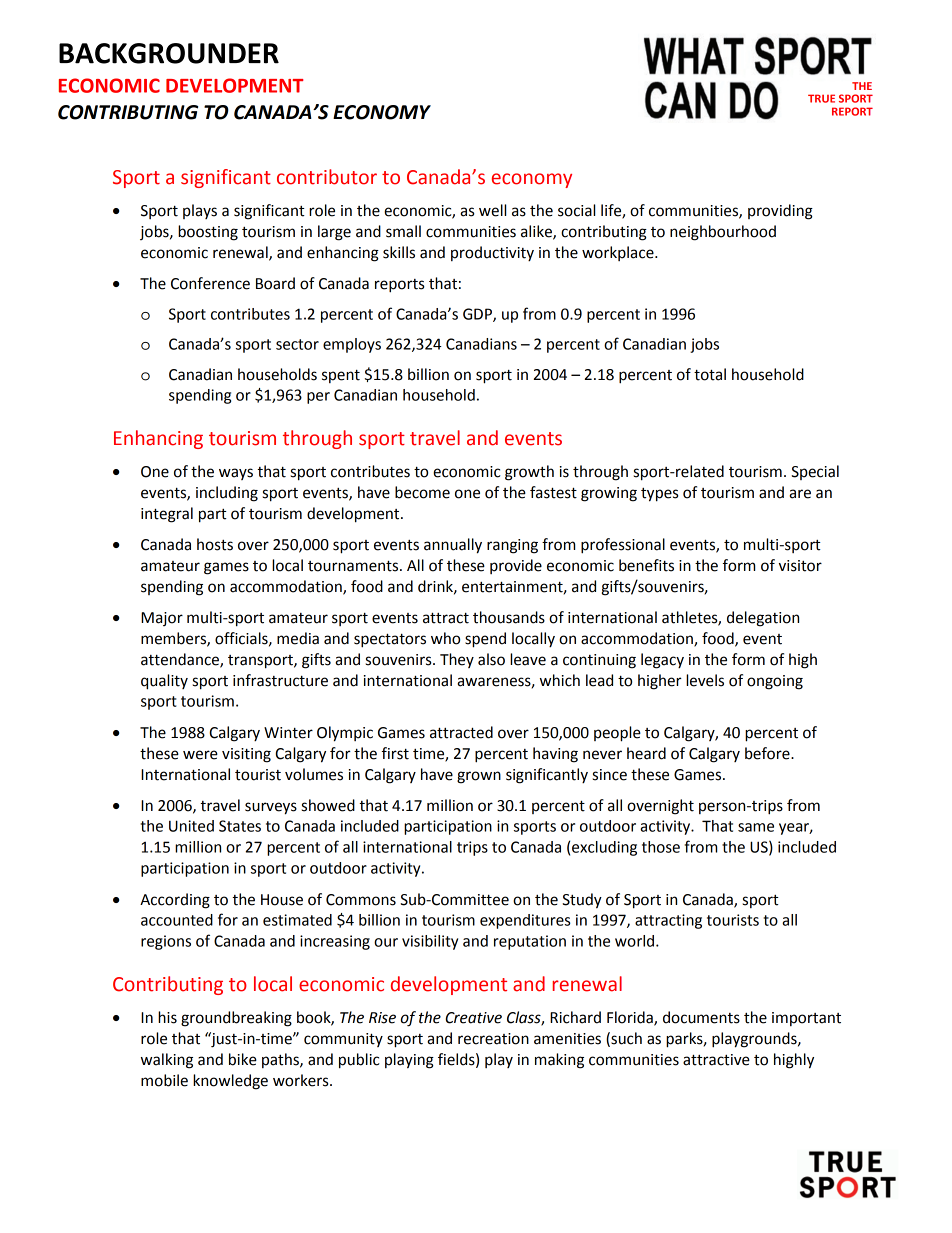 The image size is (952, 1233). I want to click on bike, so click(243, 1059).
